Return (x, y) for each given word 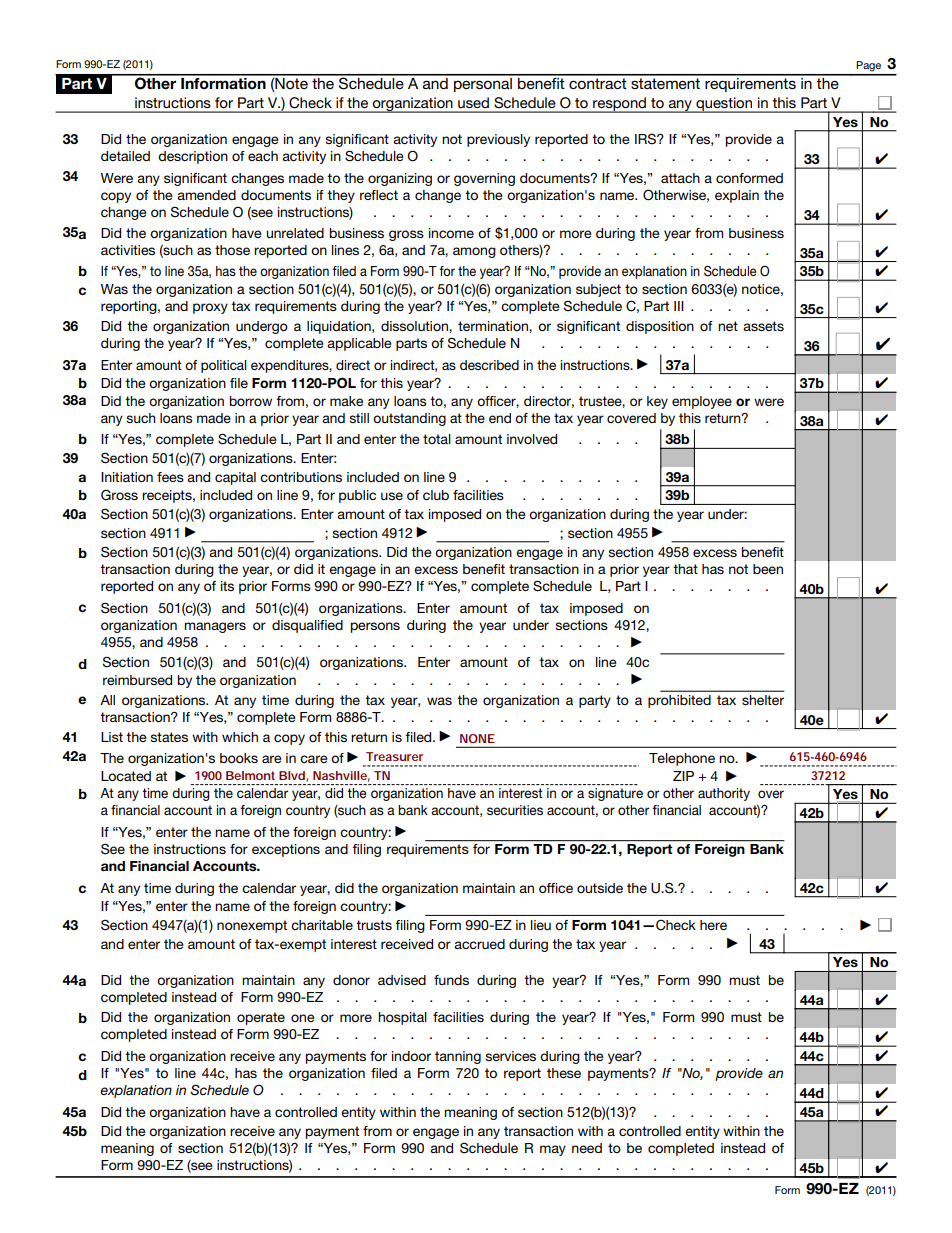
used (473, 102)
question (724, 105)
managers (215, 627)
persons (375, 627)
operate (261, 1018)
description (193, 157)
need (587, 1148)
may (553, 1150)
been (768, 569)
